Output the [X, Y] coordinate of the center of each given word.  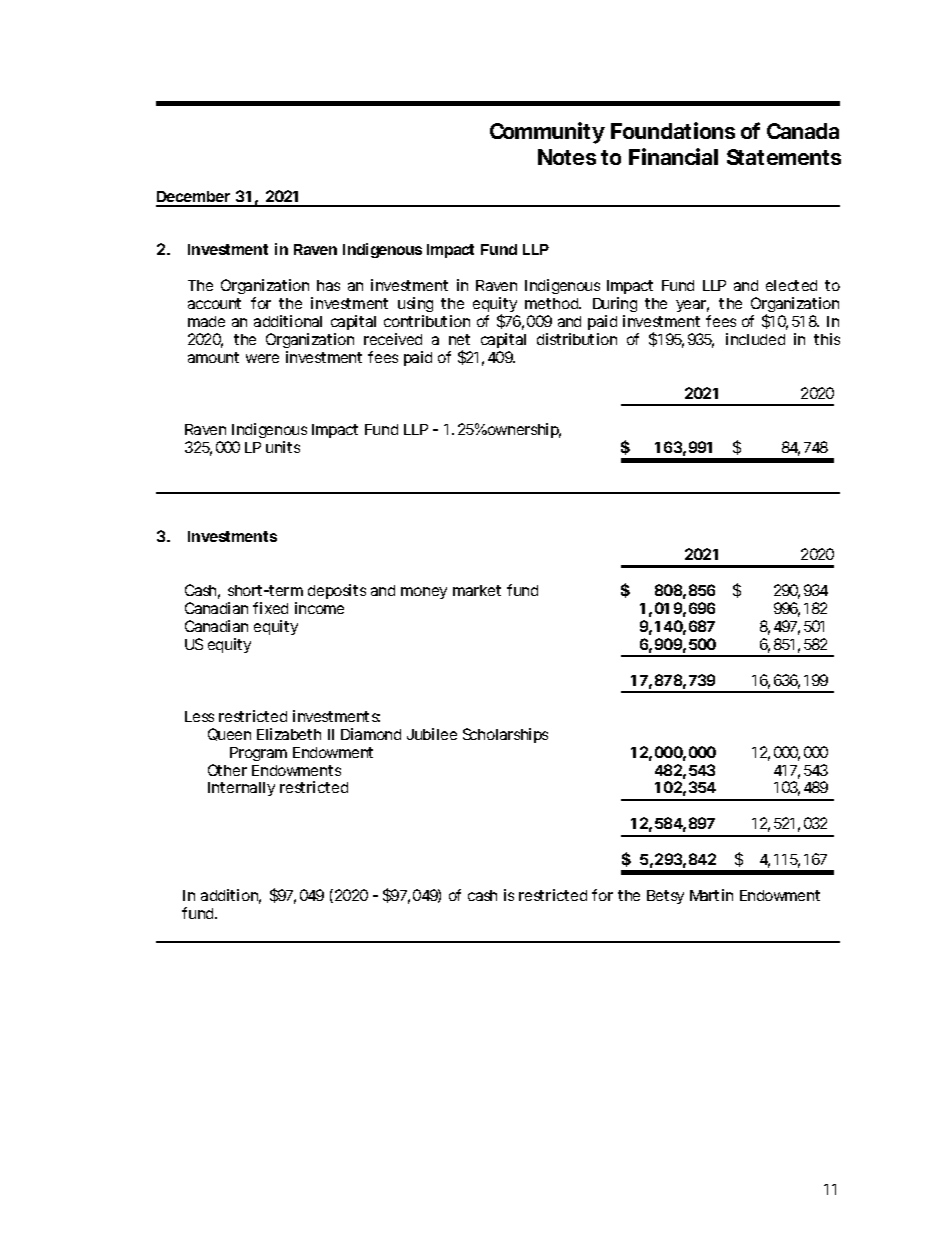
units [283, 447]
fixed [270, 608]
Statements [784, 157]
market [477, 590]
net [459, 339]
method [553, 303]
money [424, 593]
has [328, 285]
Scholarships [505, 735]
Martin [711, 895]
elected [791, 285]
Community [547, 133]
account [214, 303]
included [755, 339]
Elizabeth [289, 734]
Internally [241, 789]
